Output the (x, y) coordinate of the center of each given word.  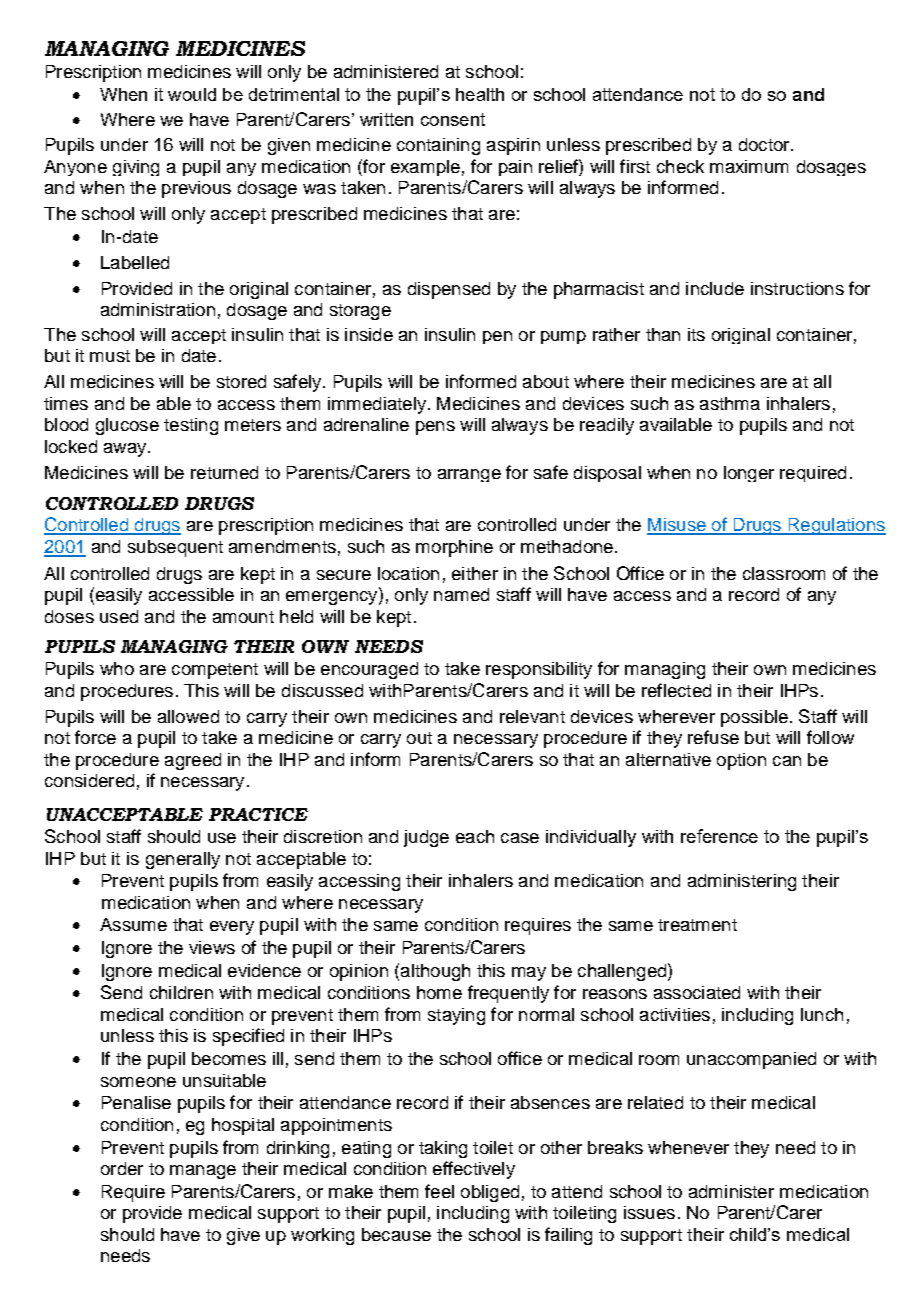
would (192, 94)
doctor (765, 144)
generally (183, 860)
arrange (469, 475)
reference (719, 836)
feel (439, 1191)
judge (426, 838)
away (126, 450)
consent (453, 119)
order (122, 1168)
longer (749, 474)
